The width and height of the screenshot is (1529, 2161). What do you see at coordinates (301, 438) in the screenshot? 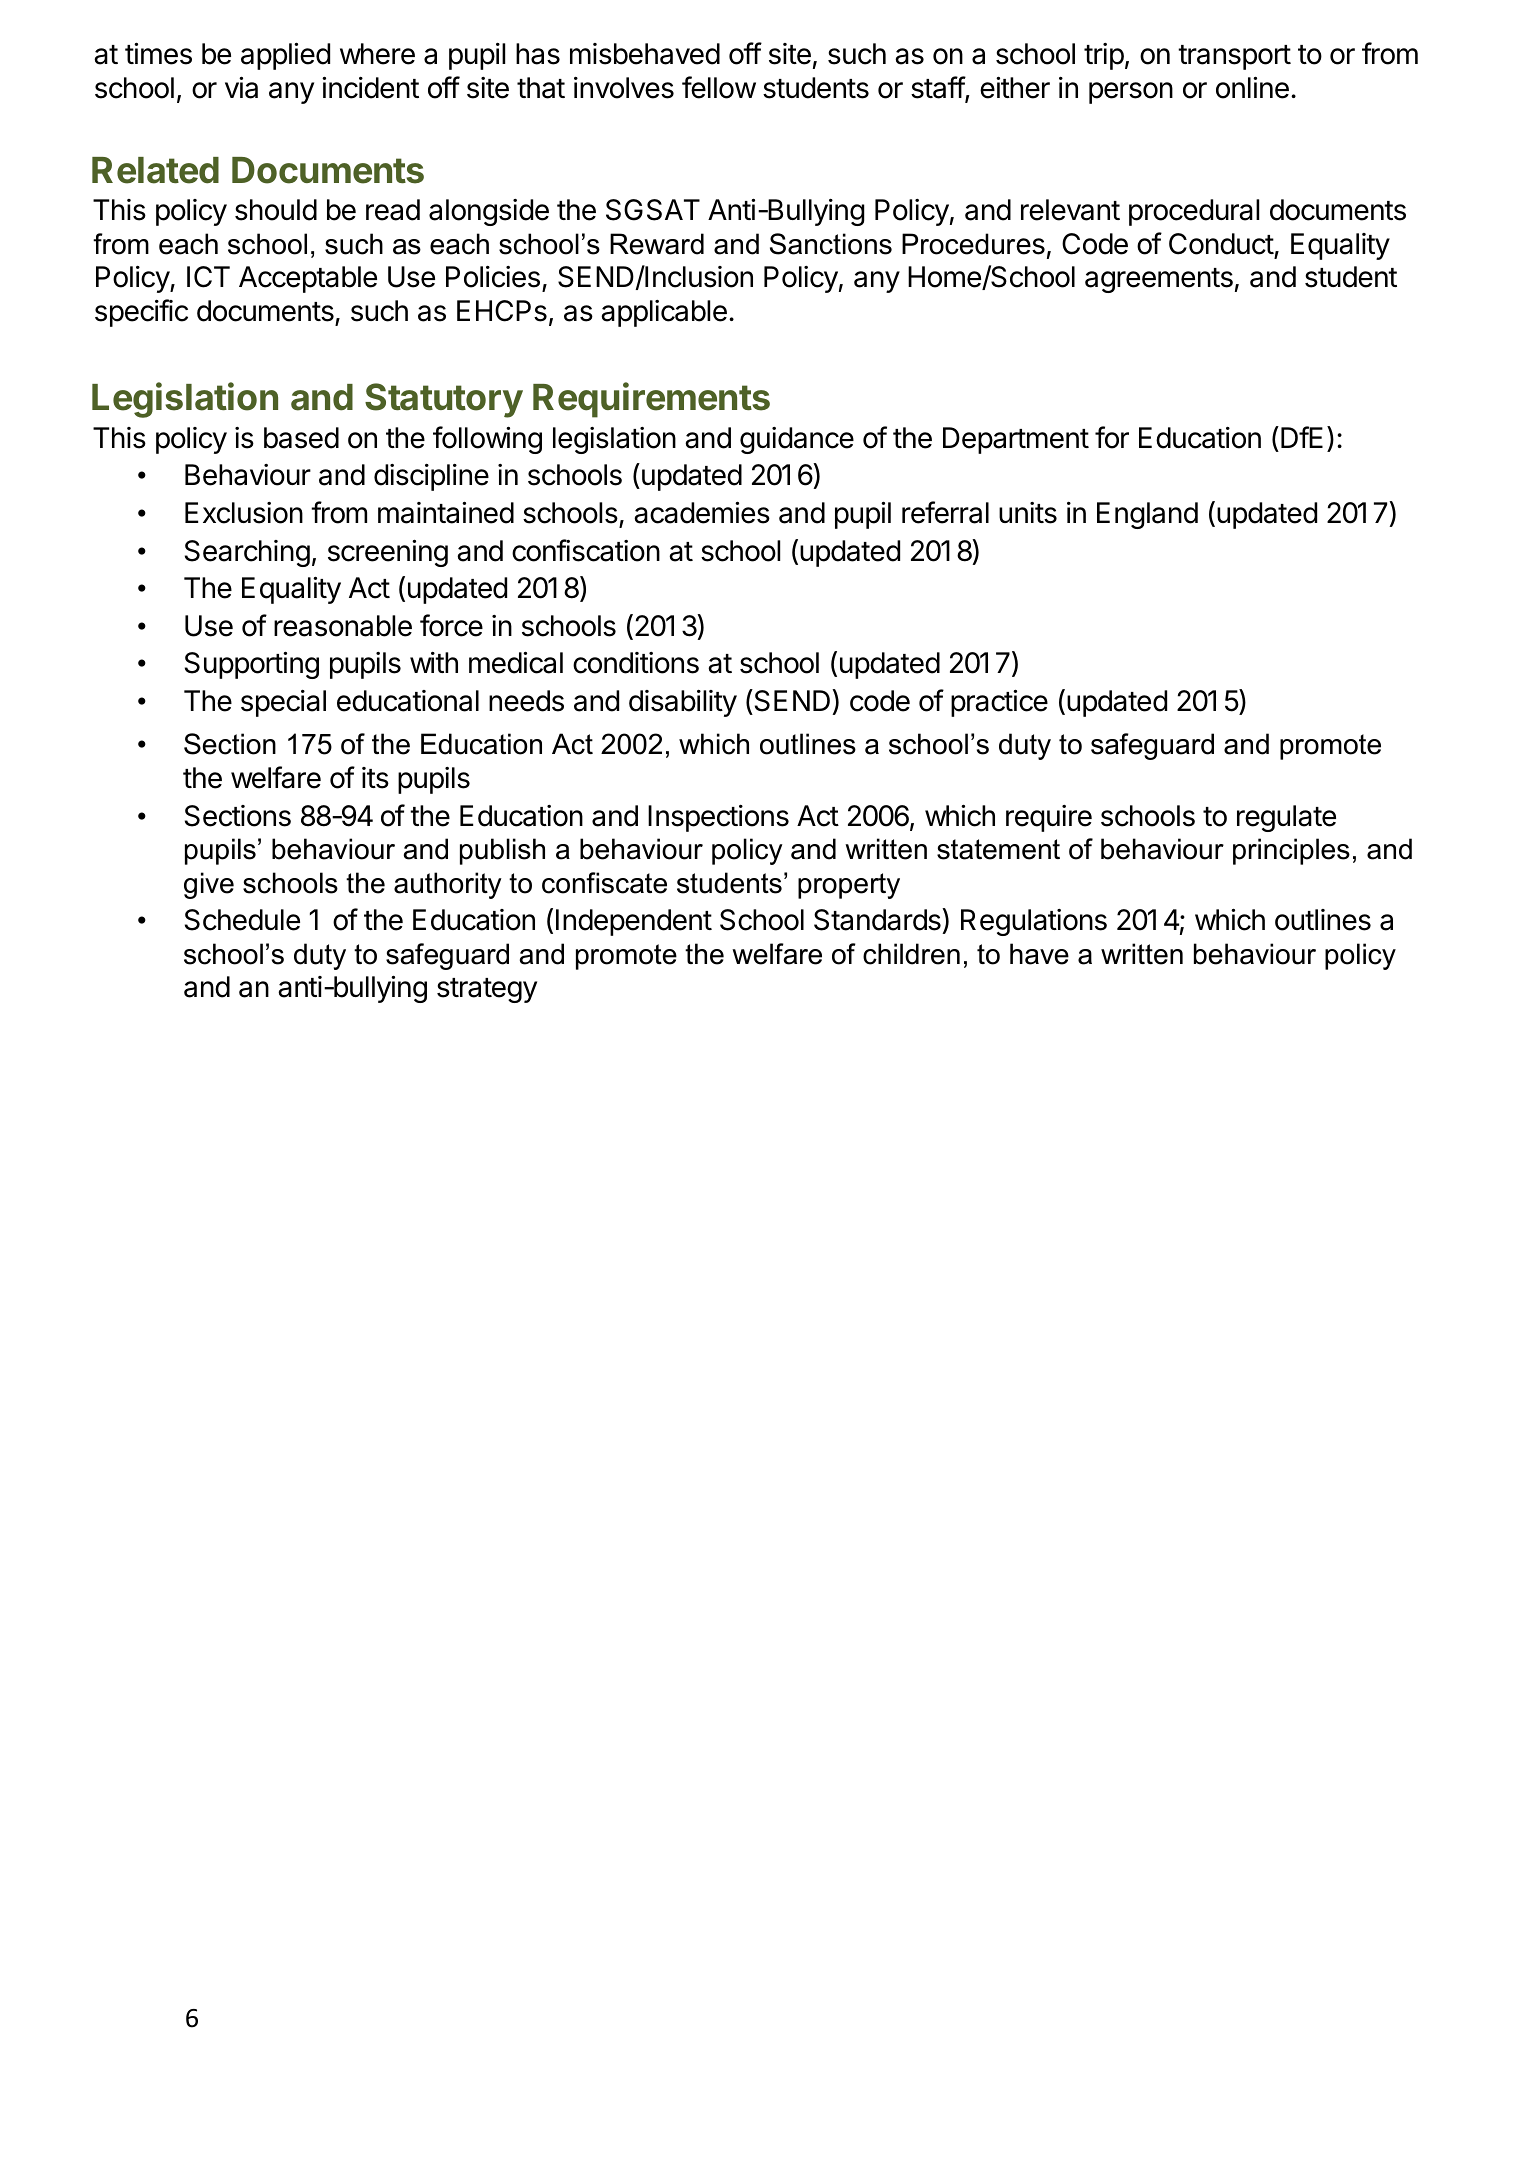
I see `based` at bounding box center [301, 438].
